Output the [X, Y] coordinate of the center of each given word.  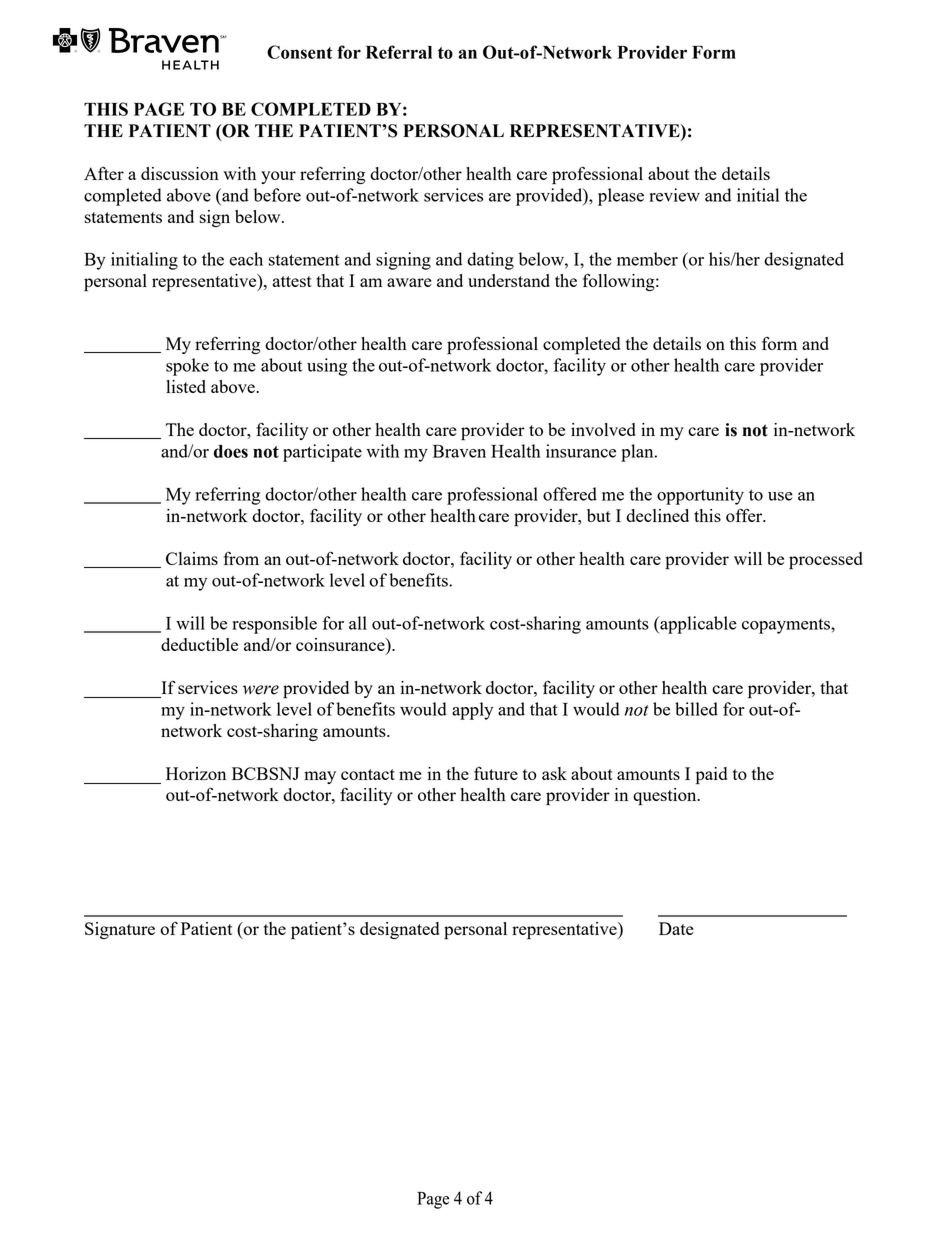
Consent [300, 52]
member [647, 259]
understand [509, 280]
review [674, 195]
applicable [697, 625]
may [320, 777]
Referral [399, 52]
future [496, 773]
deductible [199, 644]
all [358, 623]
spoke [187, 367]
